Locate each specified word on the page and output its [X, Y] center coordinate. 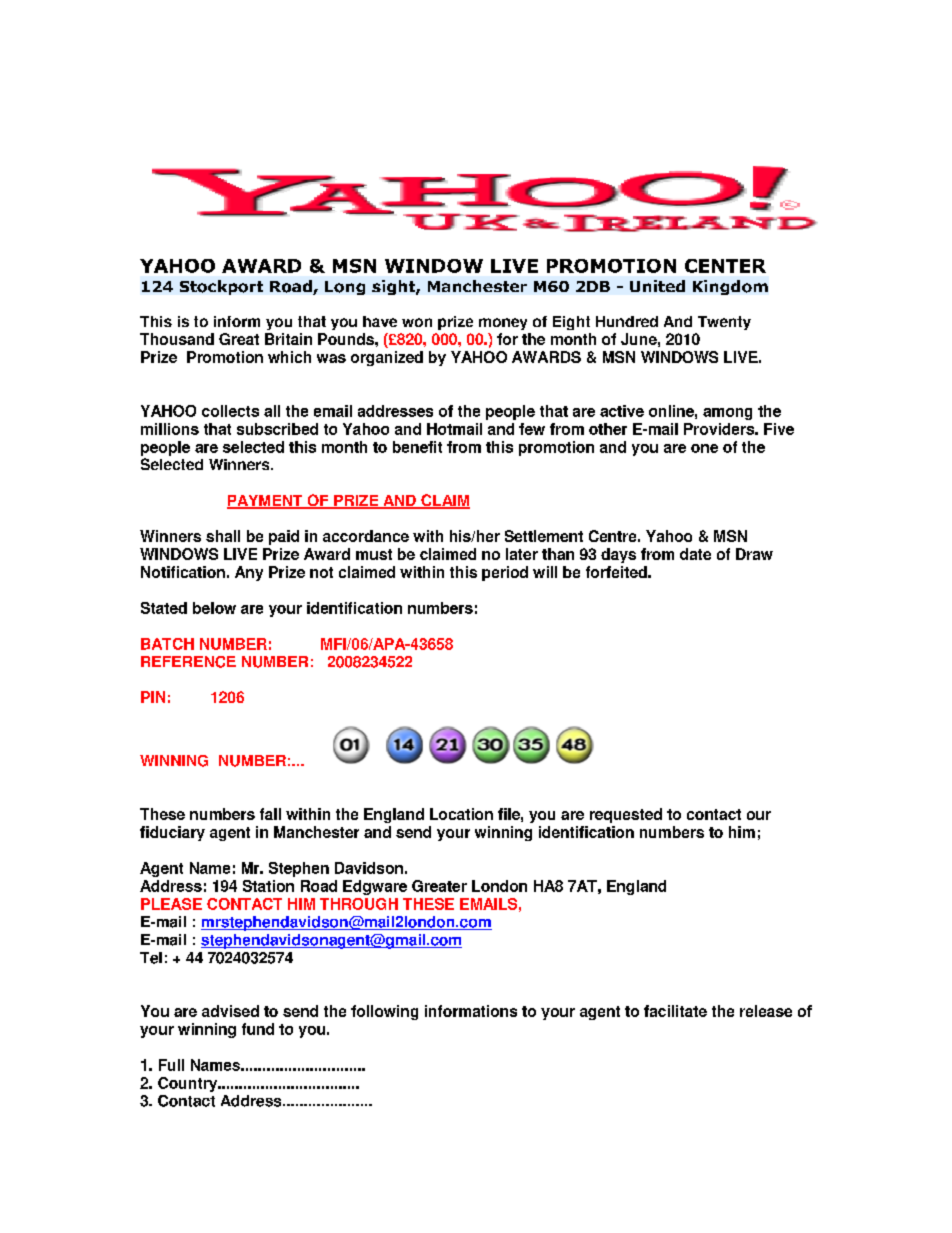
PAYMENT [266, 501]
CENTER [725, 266]
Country [189, 1084]
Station [268, 886]
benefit [417, 447]
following [384, 1012]
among [727, 414]
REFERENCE [188, 662]
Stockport [221, 287]
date [695, 554]
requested [626, 815]
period [505, 573]
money [503, 324]
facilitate [675, 1011]
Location [461, 814]
